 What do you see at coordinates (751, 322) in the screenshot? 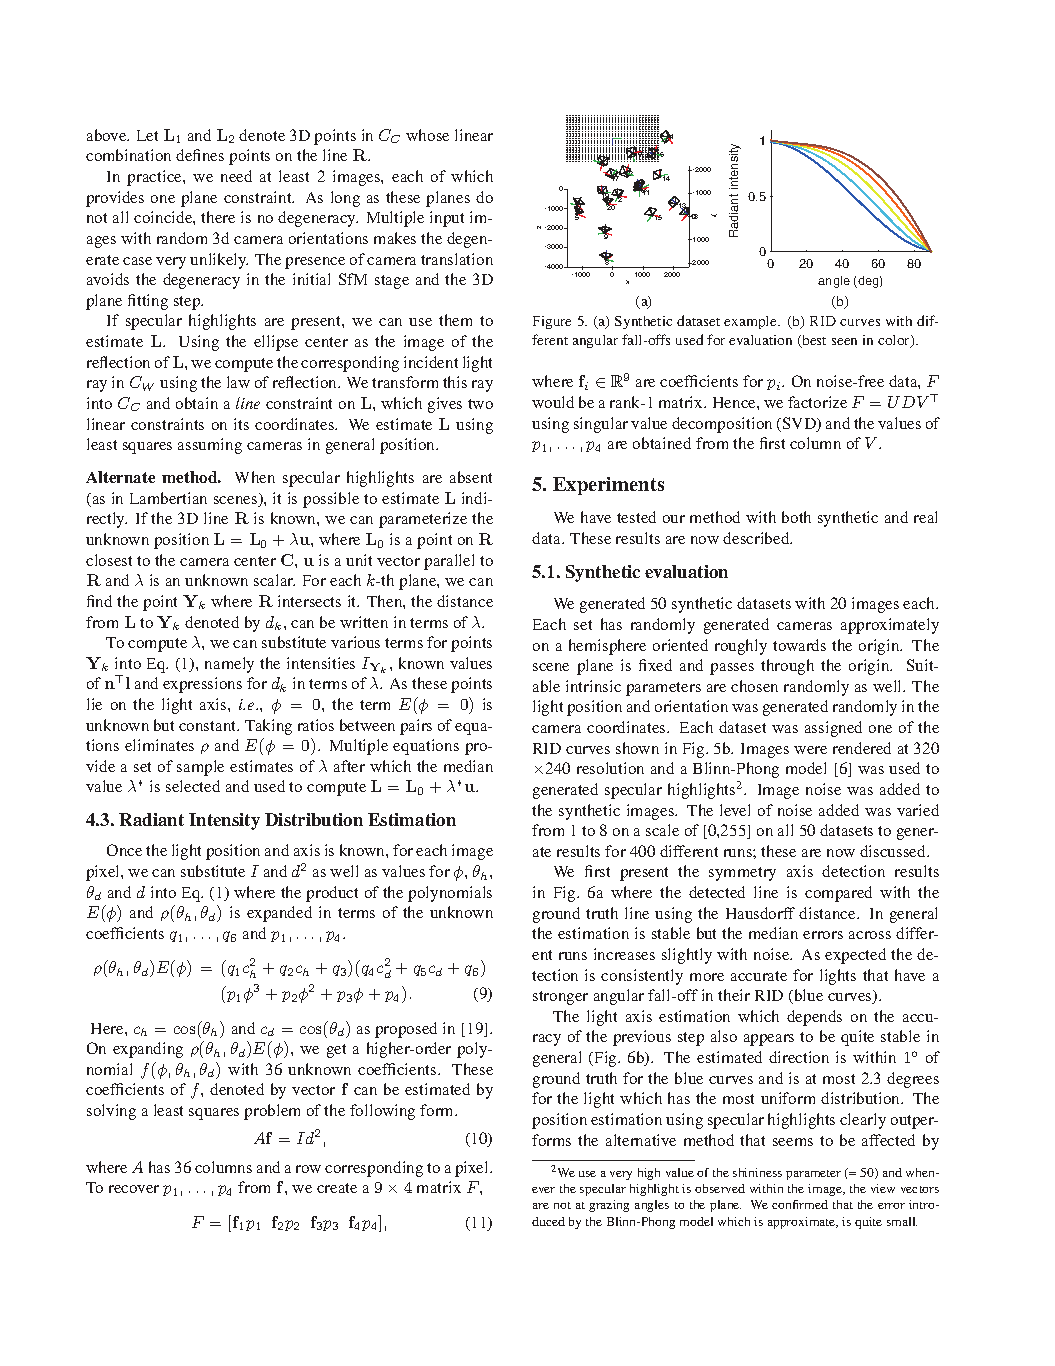
I see `example` at bounding box center [751, 322].
